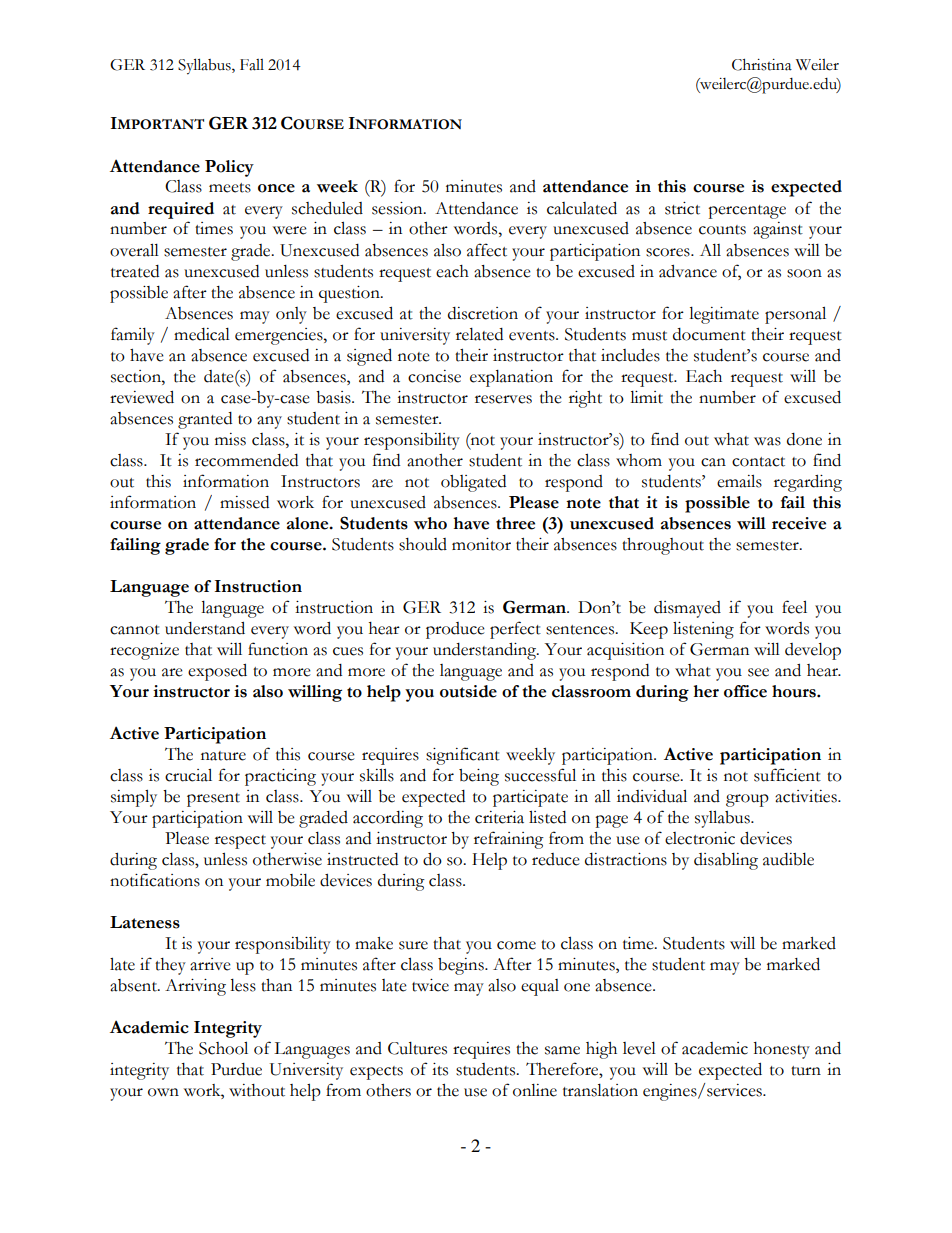  I want to click on School, so click(223, 1048).
